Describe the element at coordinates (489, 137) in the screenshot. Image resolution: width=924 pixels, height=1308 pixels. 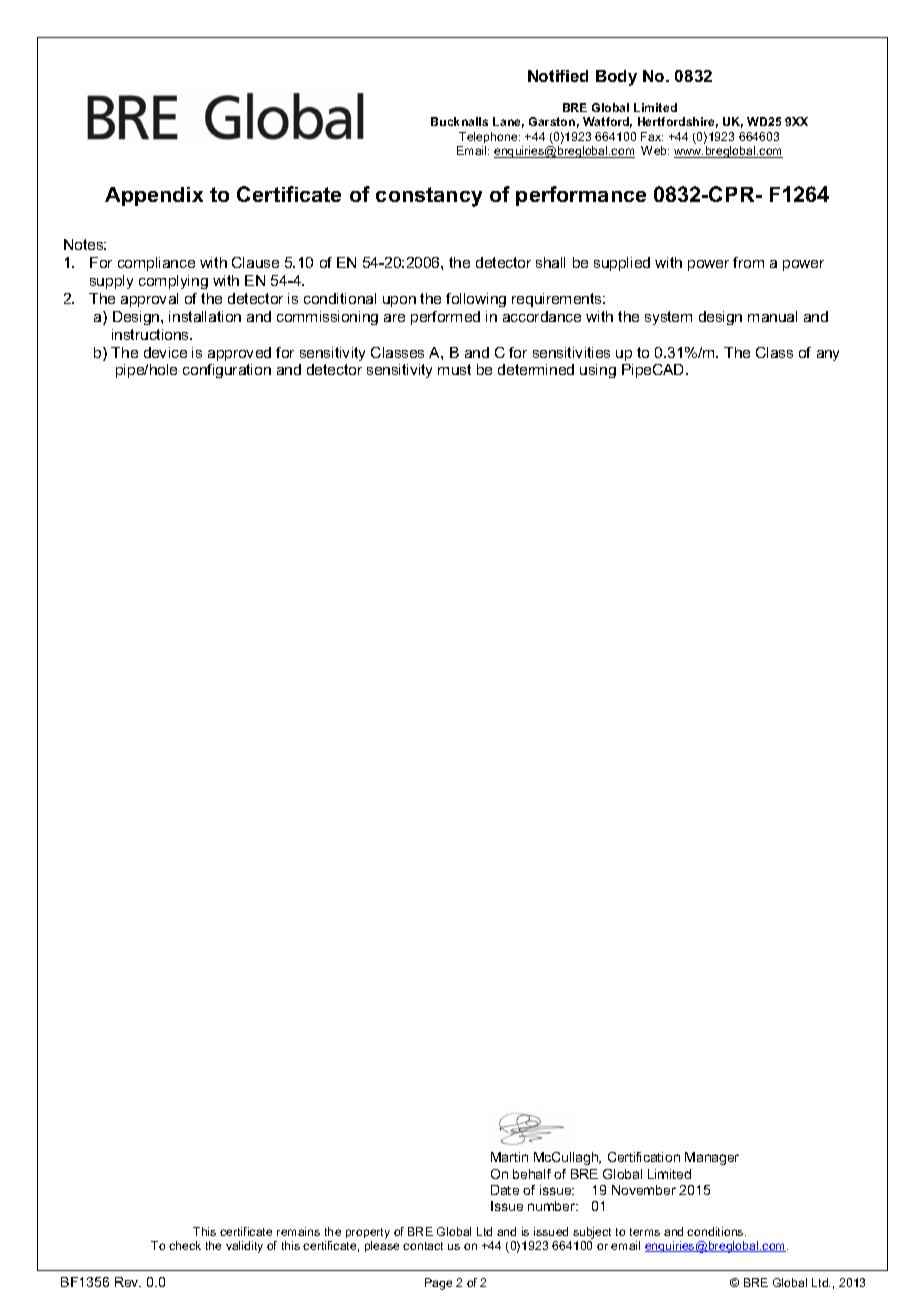
I see `Telephone` at that location.
